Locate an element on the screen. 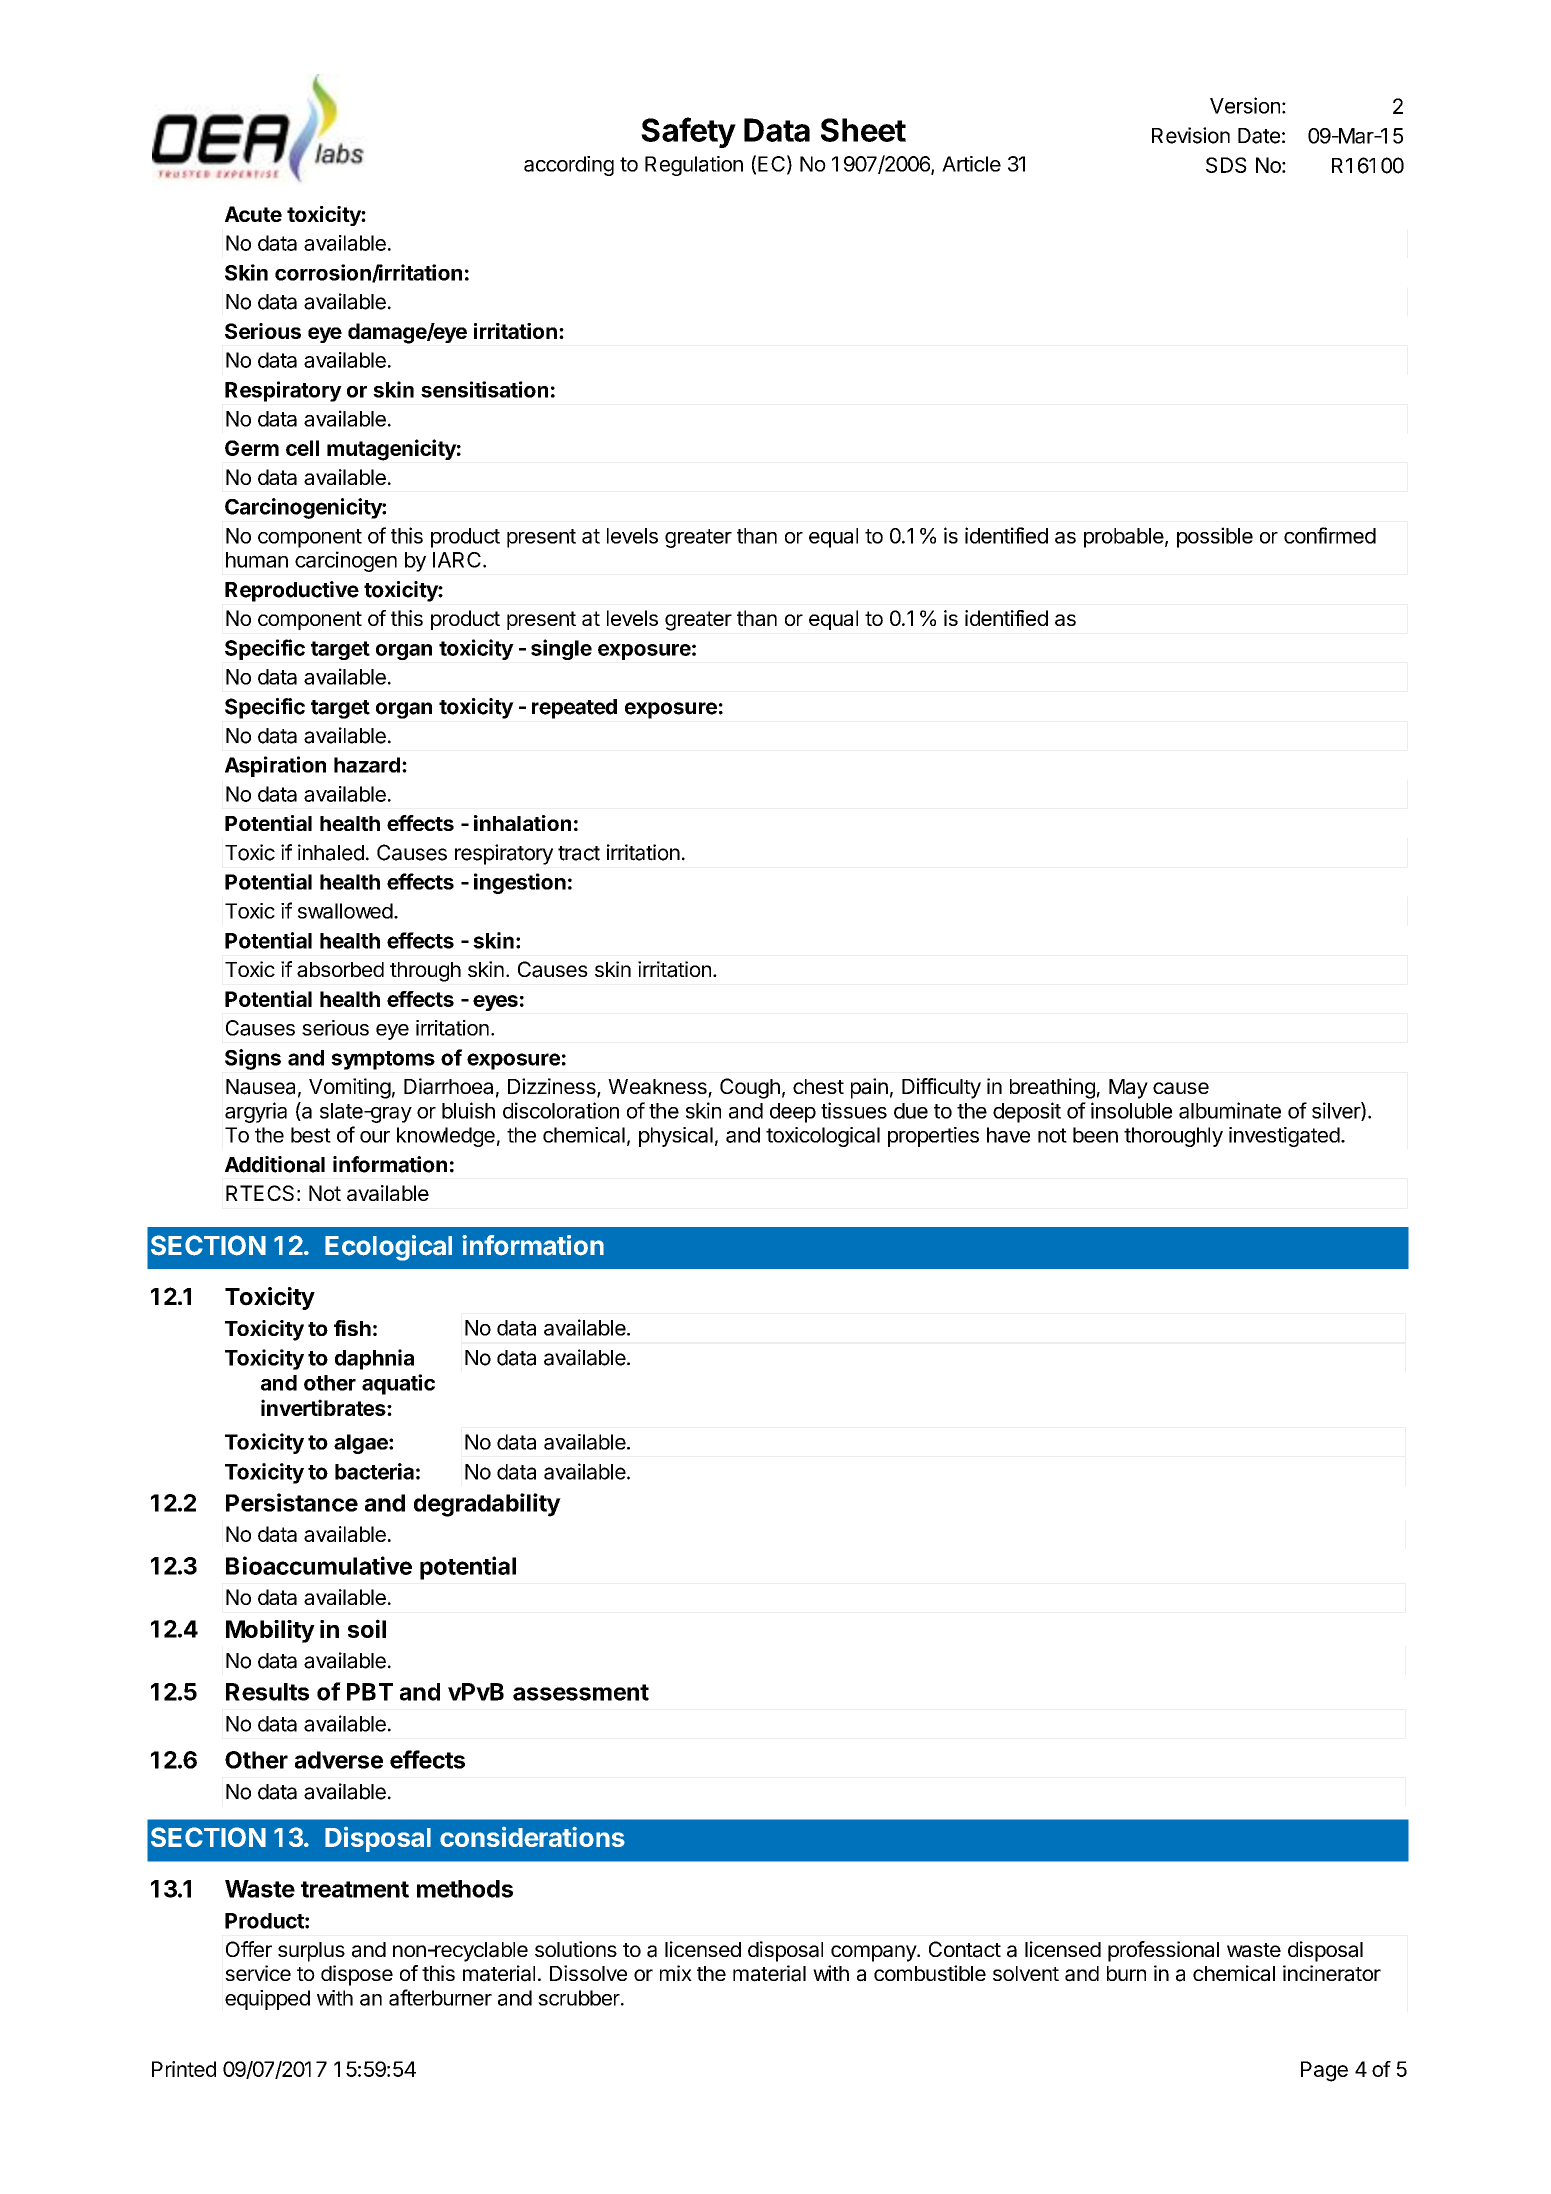 The image size is (1551, 2194). thoroughly is located at coordinates (1173, 1137).
